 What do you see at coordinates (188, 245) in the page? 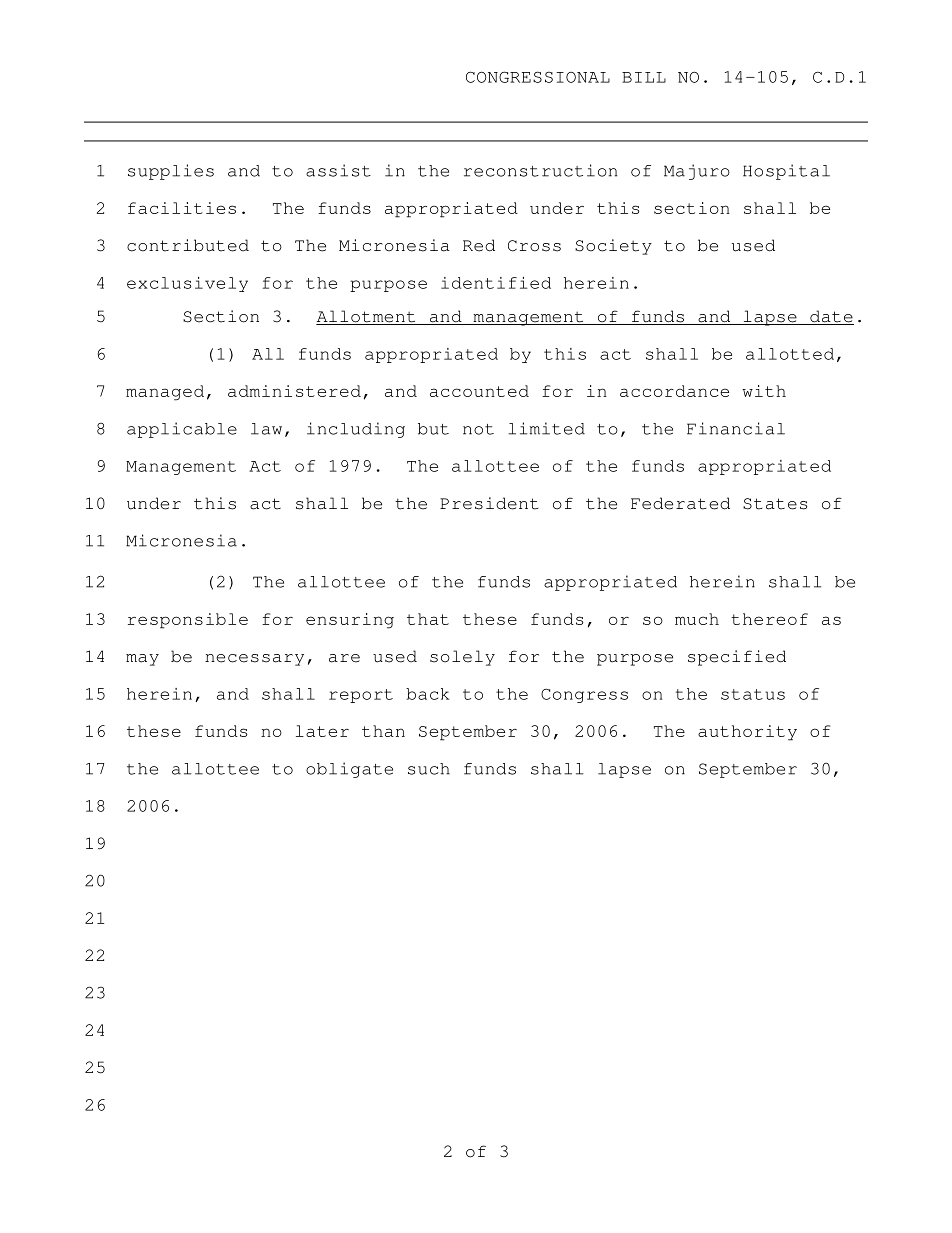
I see `contributed` at bounding box center [188, 245].
